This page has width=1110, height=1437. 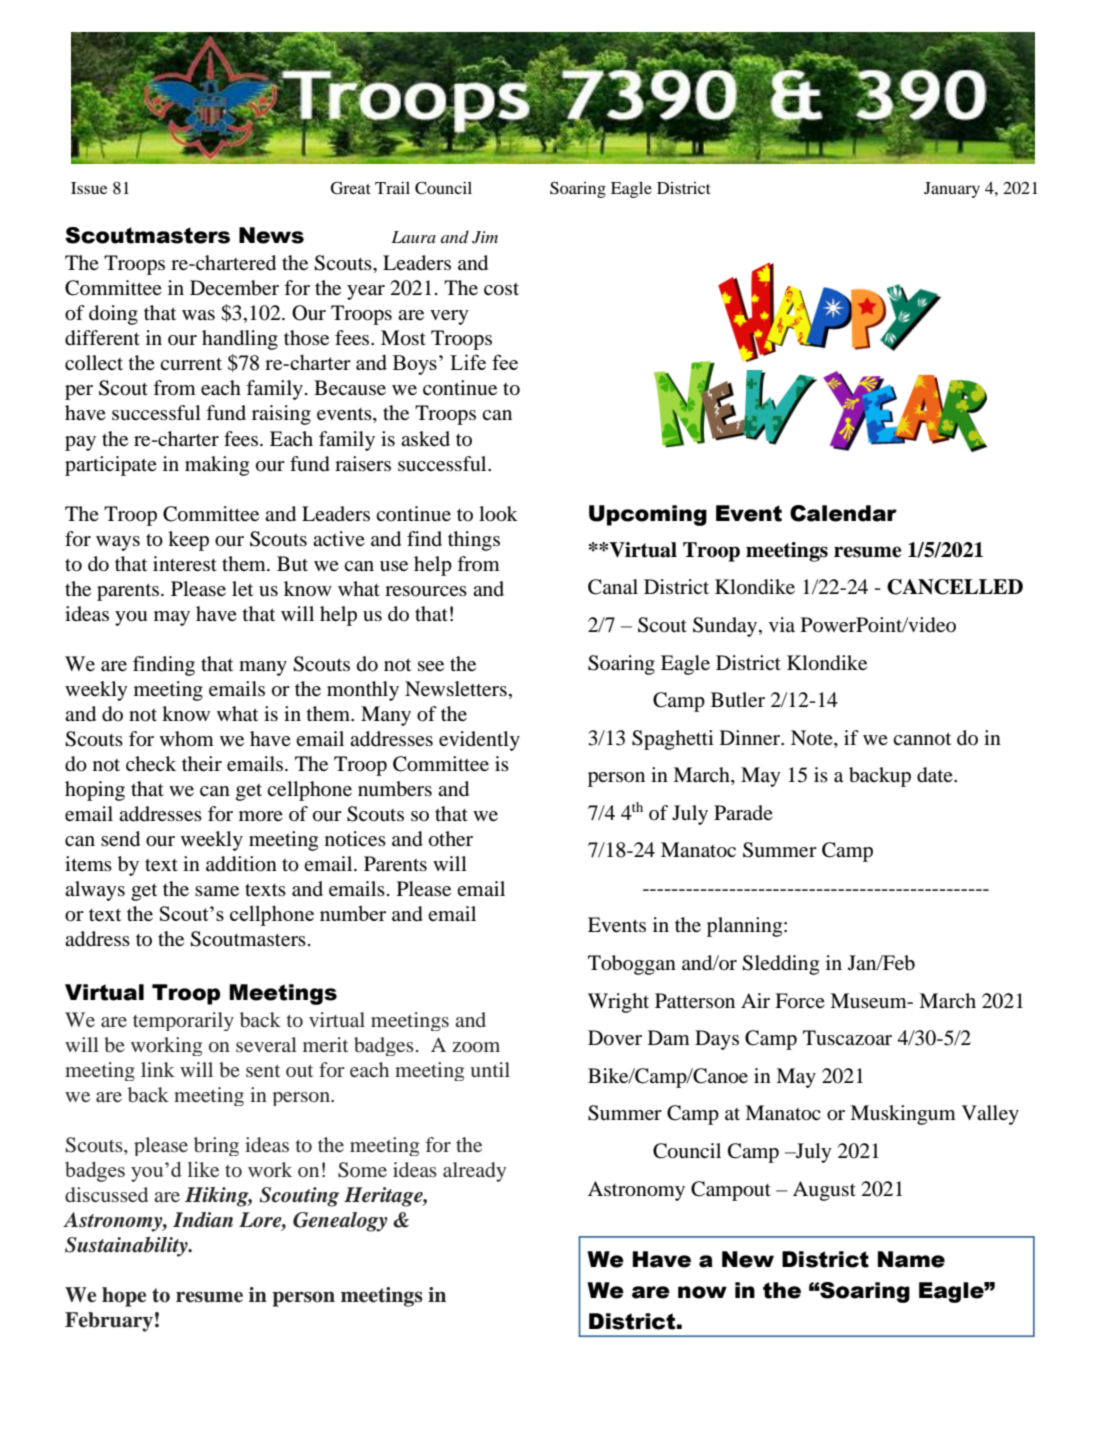 I want to click on Valley, so click(x=990, y=1115).
